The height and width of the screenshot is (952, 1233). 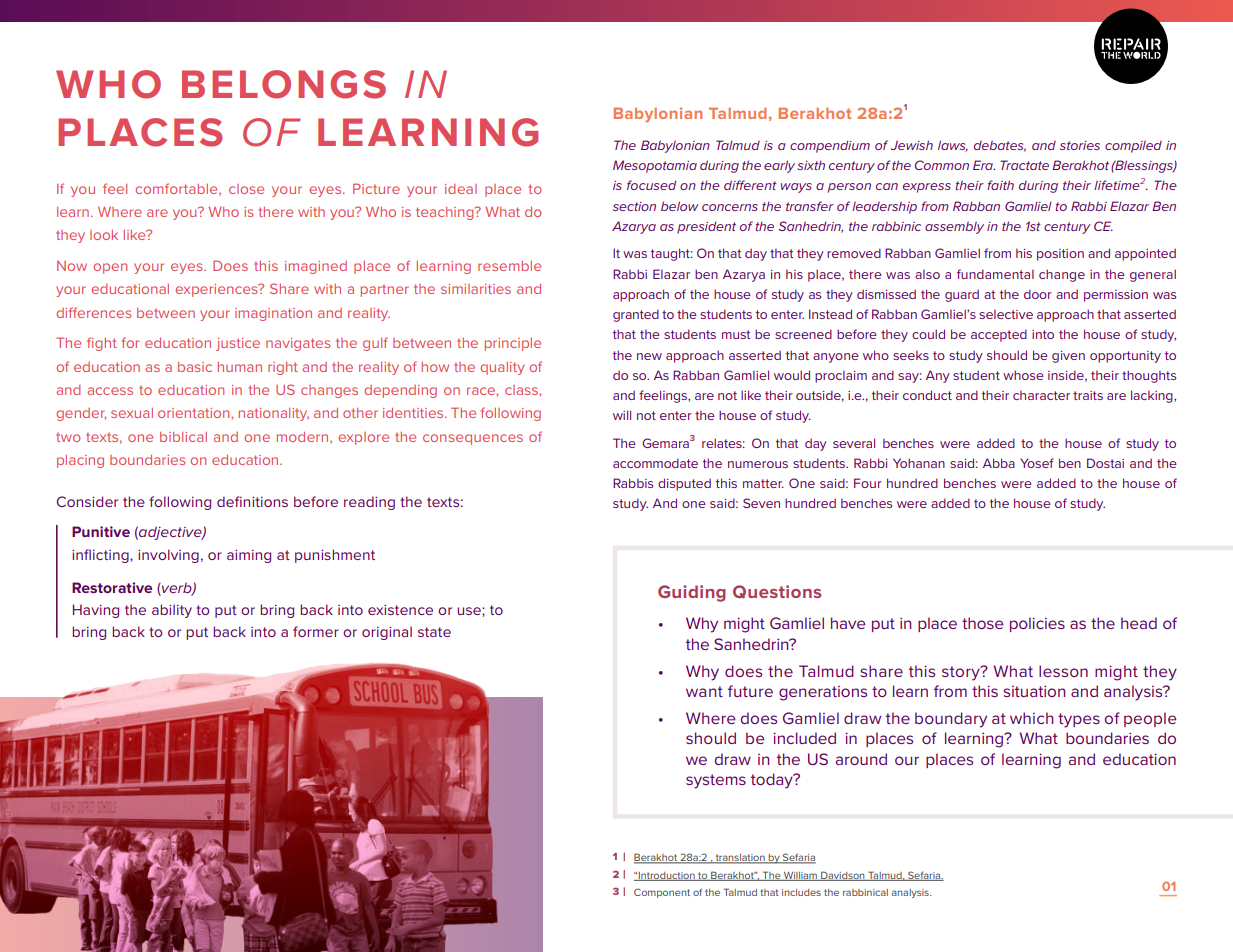 I want to click on Mesopotamia, so click(x=655, y=166).
